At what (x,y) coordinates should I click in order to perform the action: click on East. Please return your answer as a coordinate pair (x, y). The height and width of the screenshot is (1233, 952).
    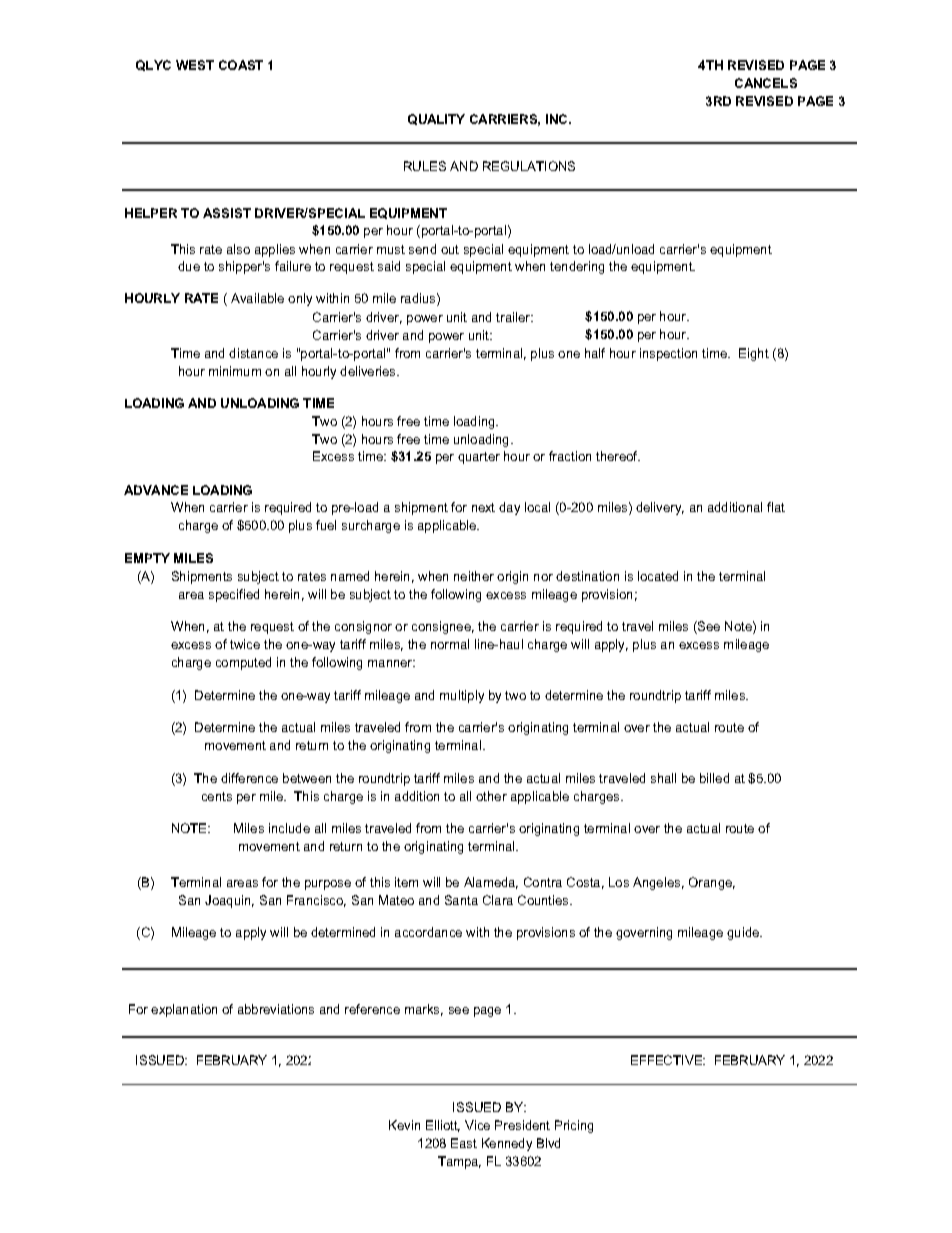
    Looking at the image, I should click on (464, 1143).
